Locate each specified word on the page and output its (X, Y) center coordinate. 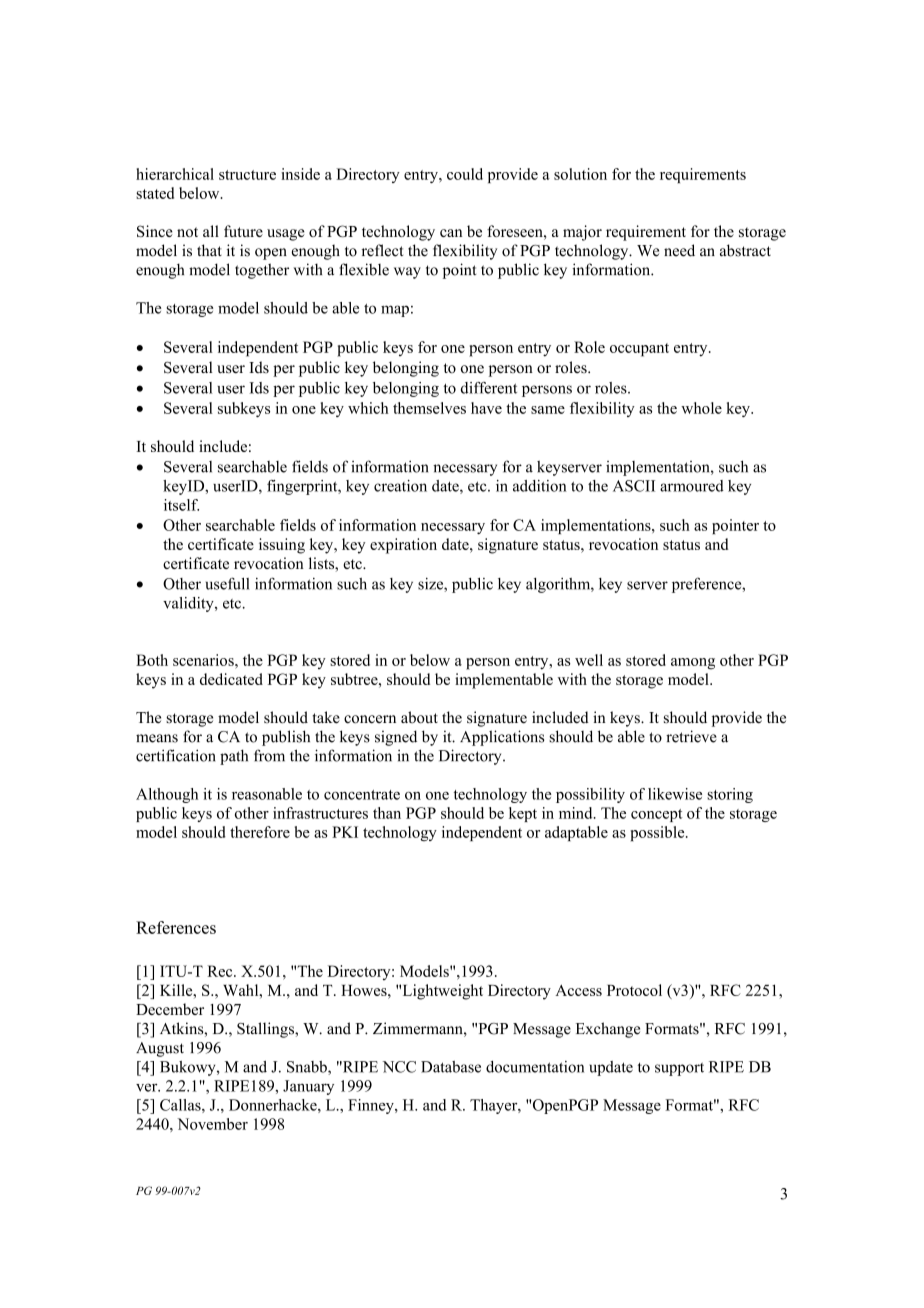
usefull (228, 583)
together (262, 271)
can (451, 233)
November (212, 1124)
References (176, 927)
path (234, 757)
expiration (403, 546)
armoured (692, 486)
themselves (429, 408)
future (243, 231)
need (679, 250)
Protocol (634, 990)
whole (701, 408)
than (387, 813)
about (419, 717)
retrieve (691, 736)
